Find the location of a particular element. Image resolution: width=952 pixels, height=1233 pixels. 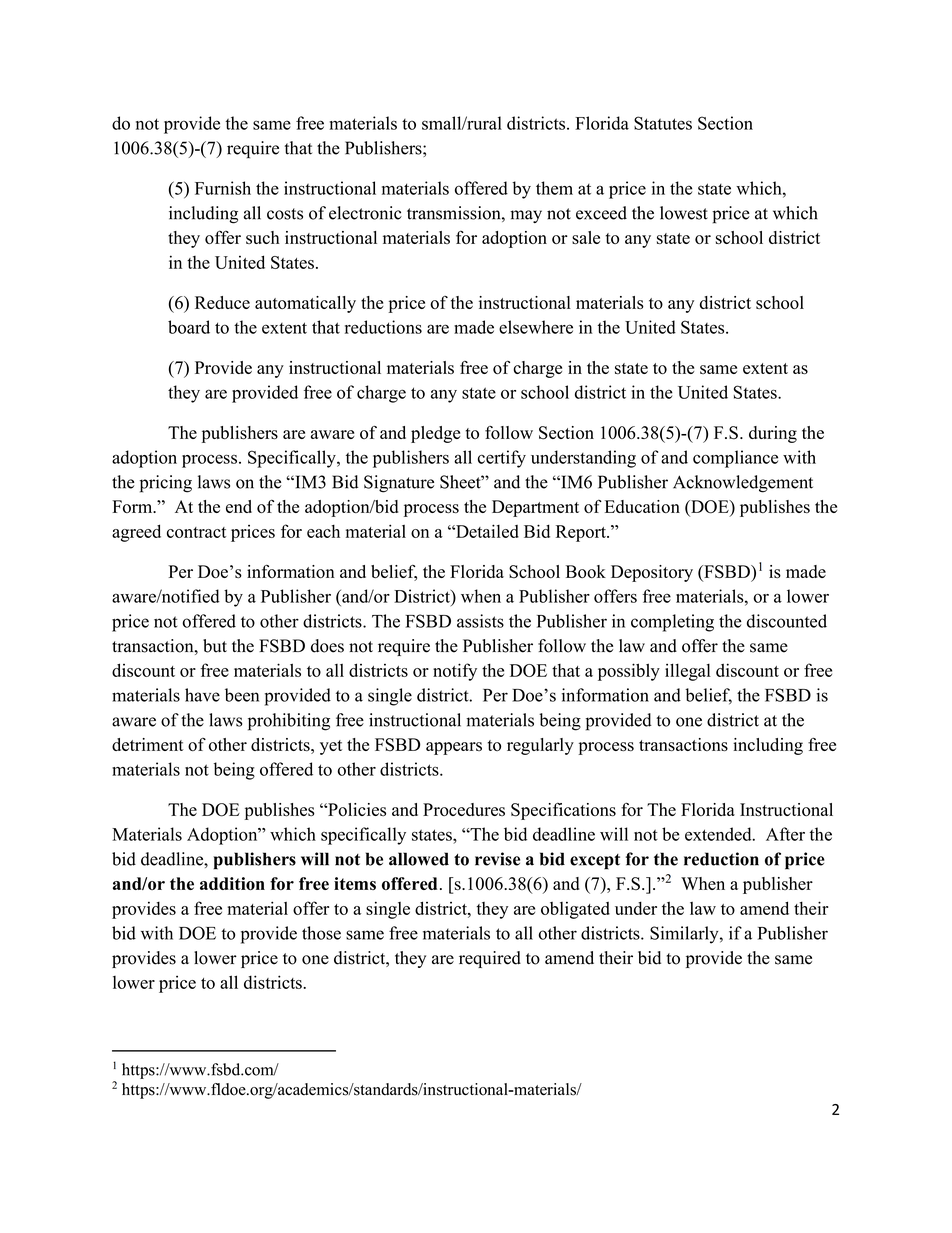

Department is located at coordinates (535, 508).
